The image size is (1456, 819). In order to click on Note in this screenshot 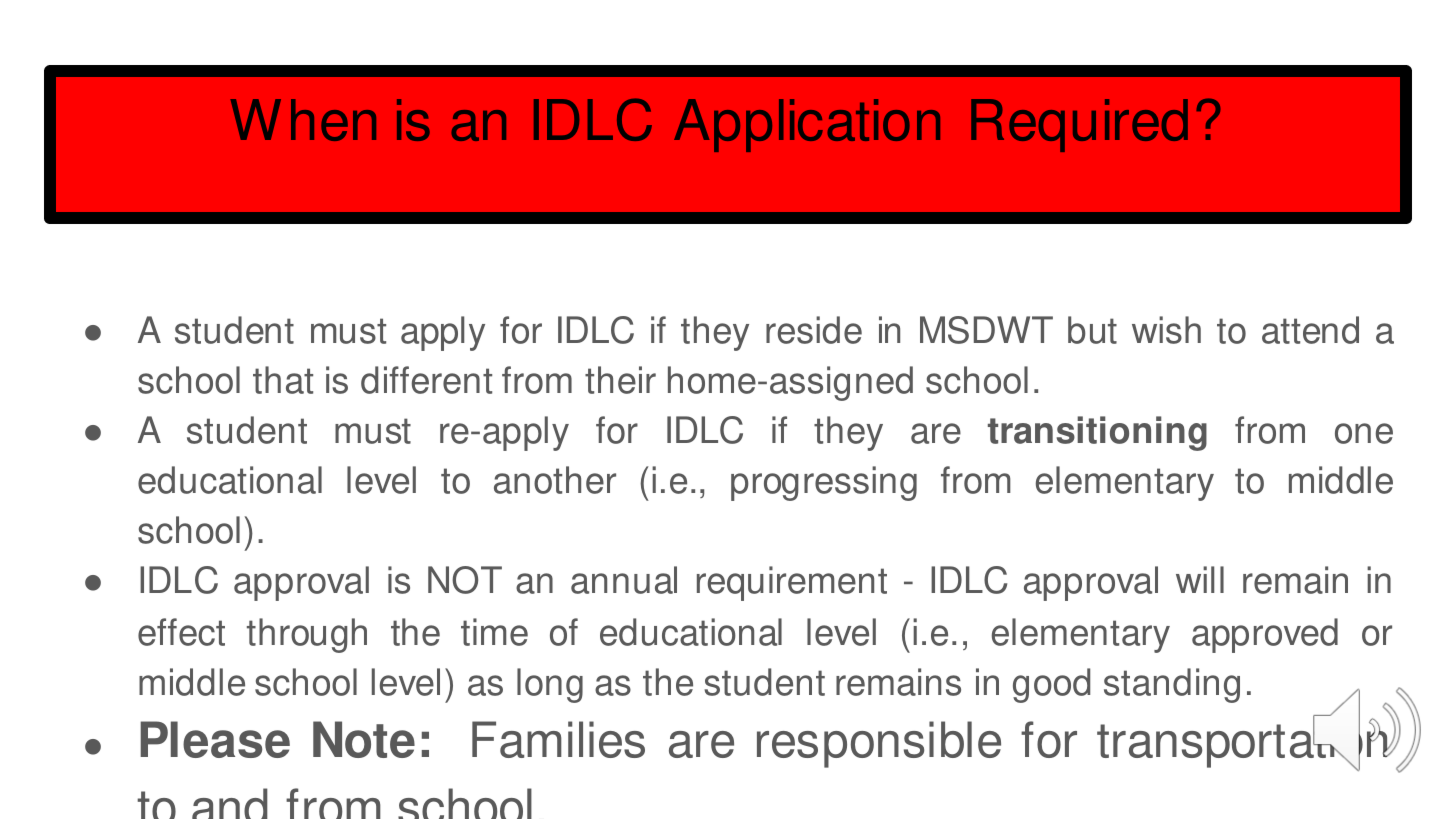, I will do `click(364, 739)`.
